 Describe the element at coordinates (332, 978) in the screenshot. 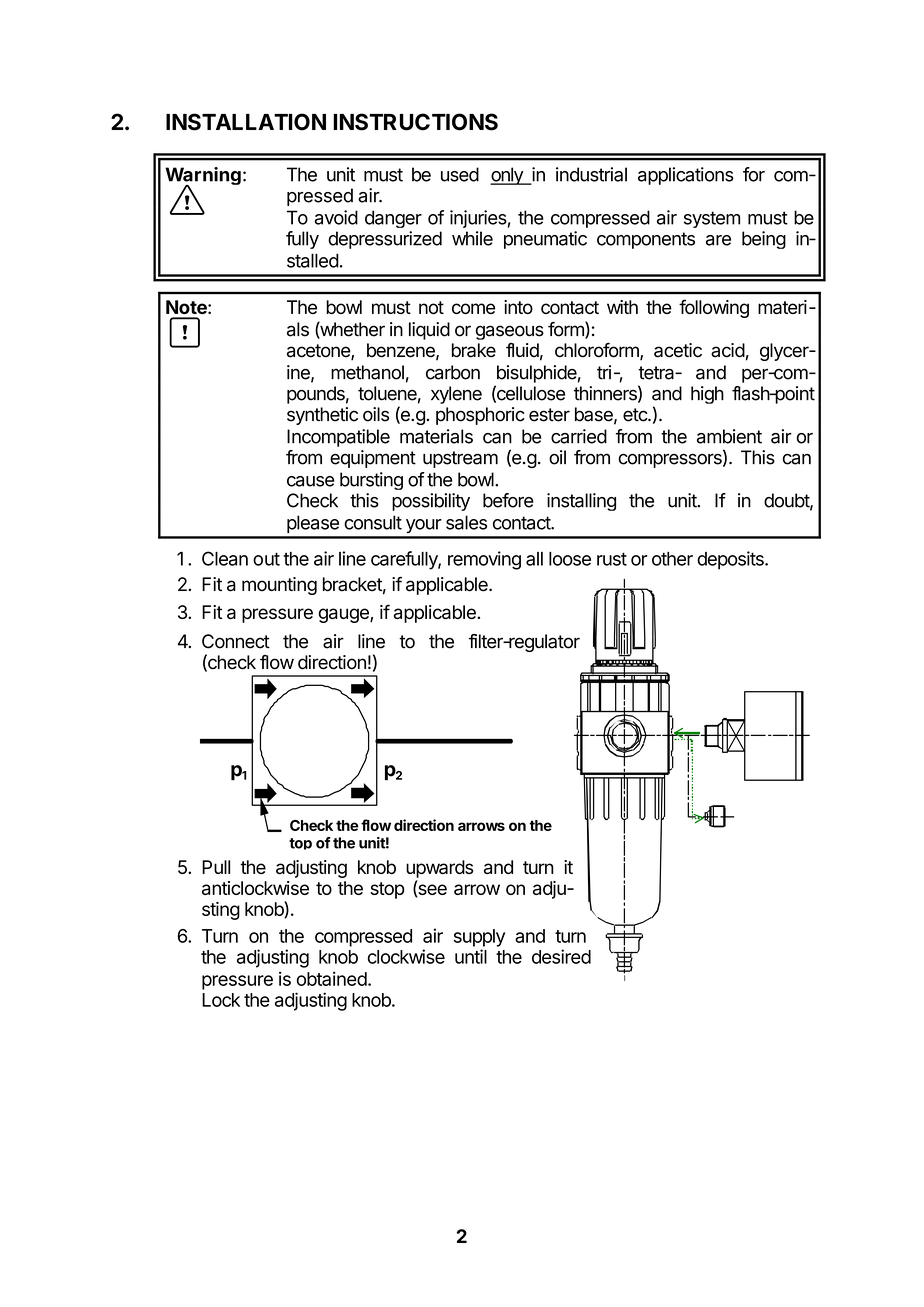

I see `obtained` at that location.
